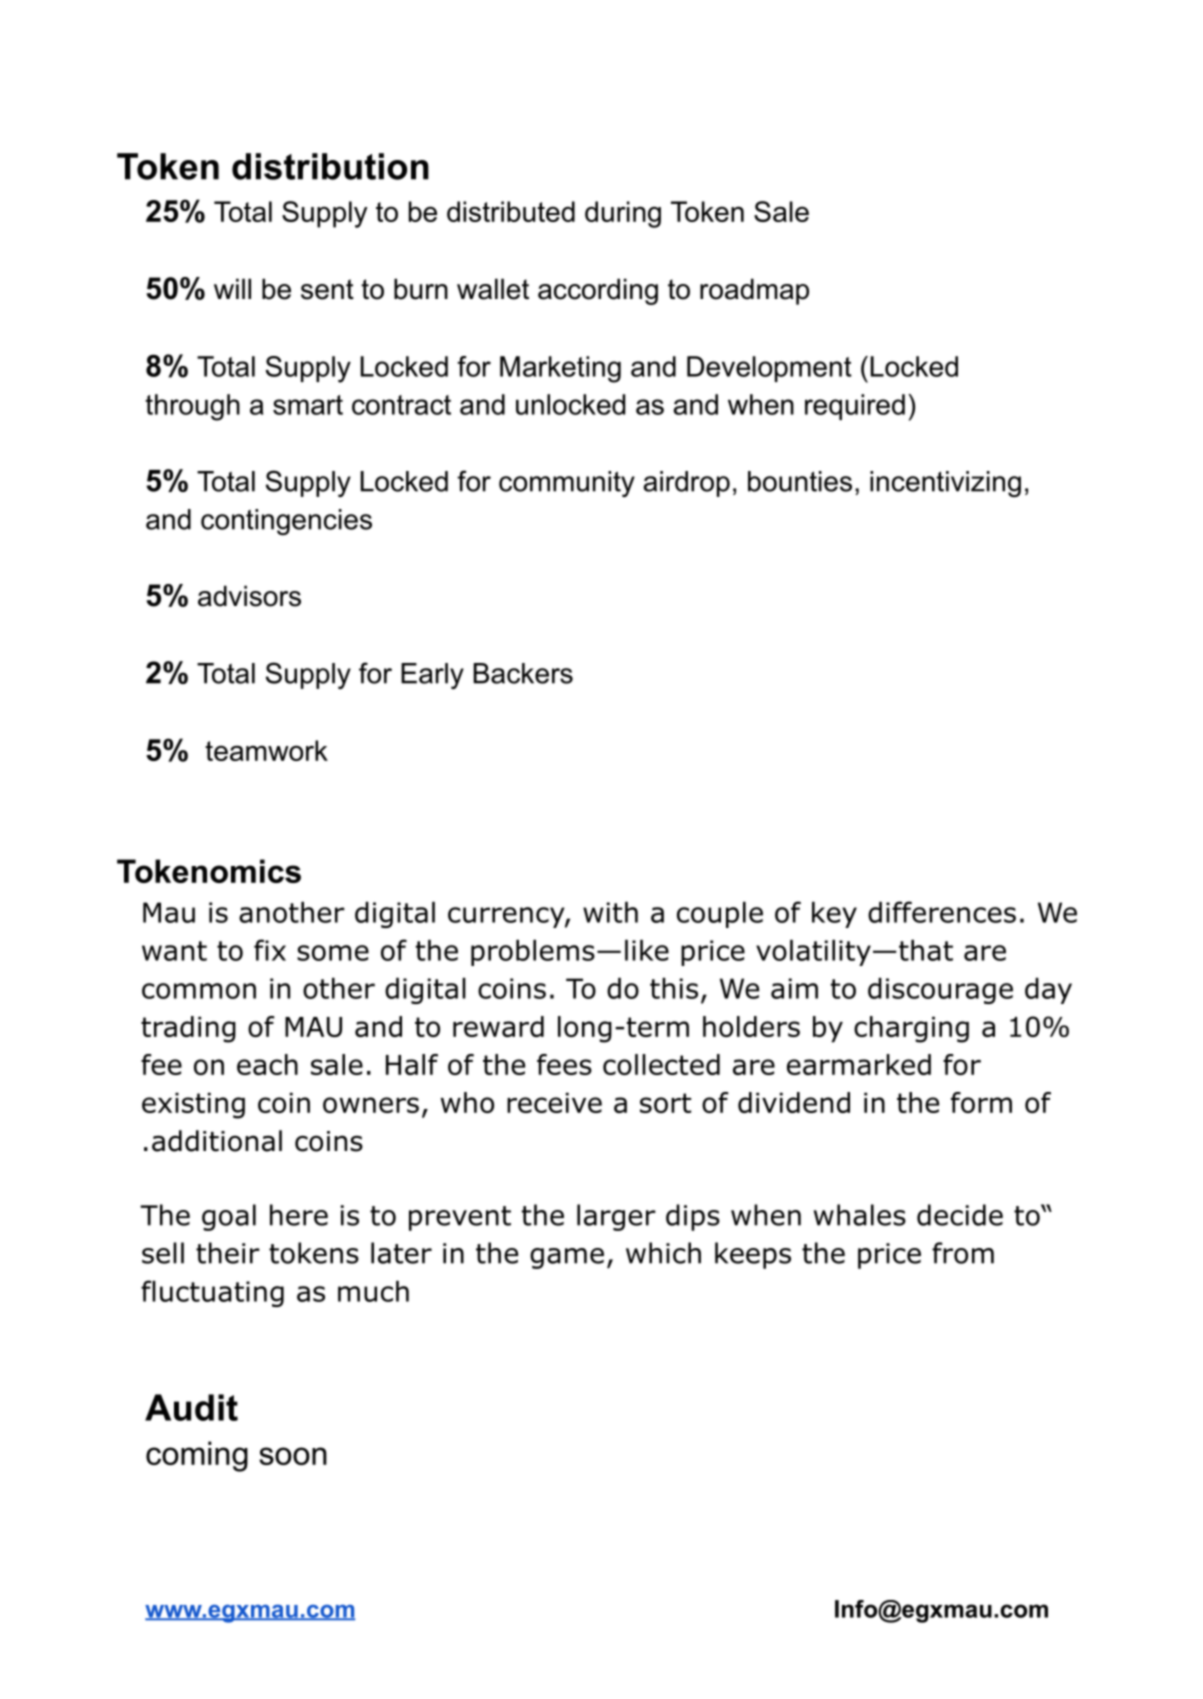 Image resolution: width=1203 pixels, height=1699 pixels. I want to click on contingencies, so click(286, 522).
